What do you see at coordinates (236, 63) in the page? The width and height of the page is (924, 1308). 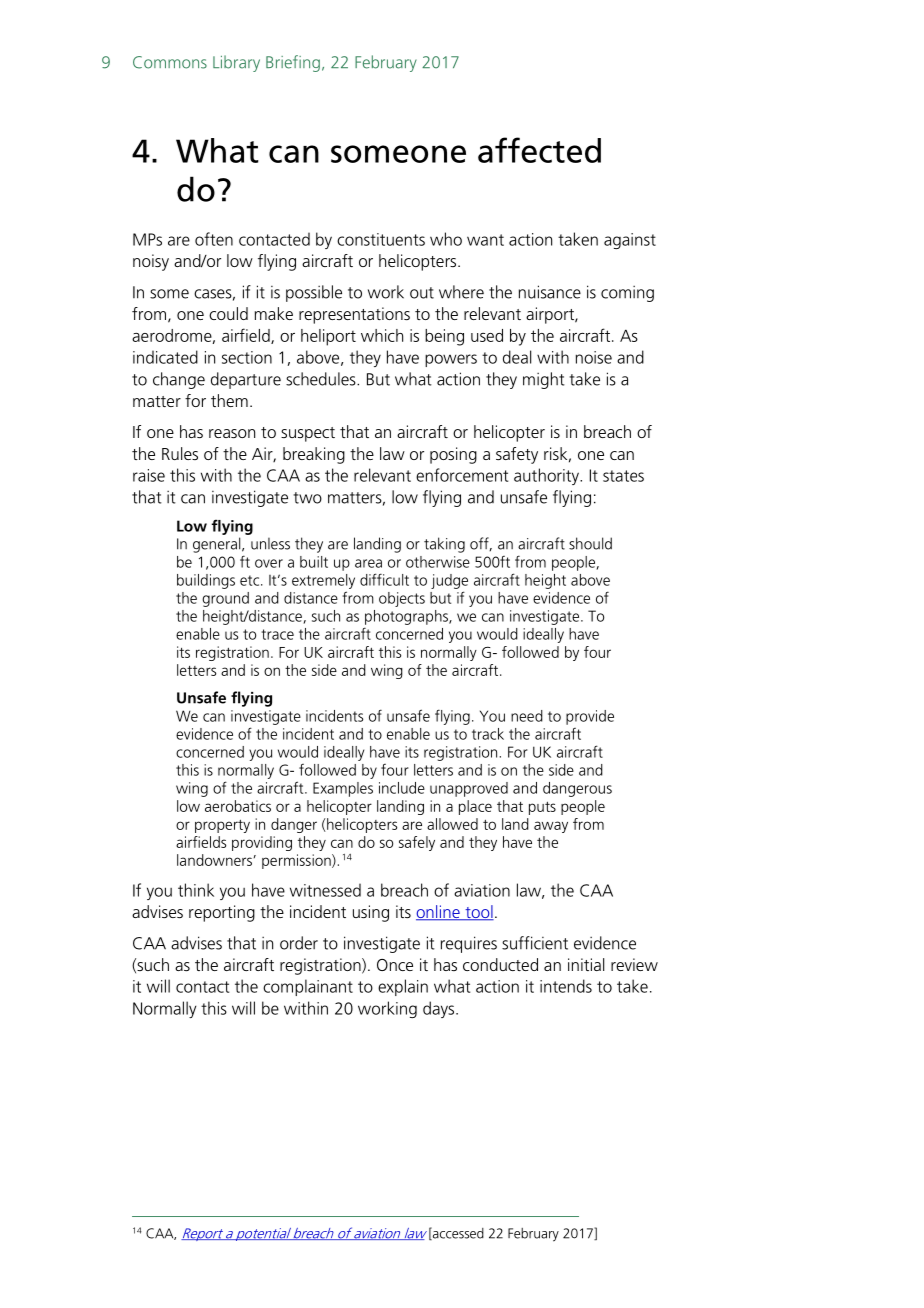 I see `Library` at bounding box center [236, 63].
